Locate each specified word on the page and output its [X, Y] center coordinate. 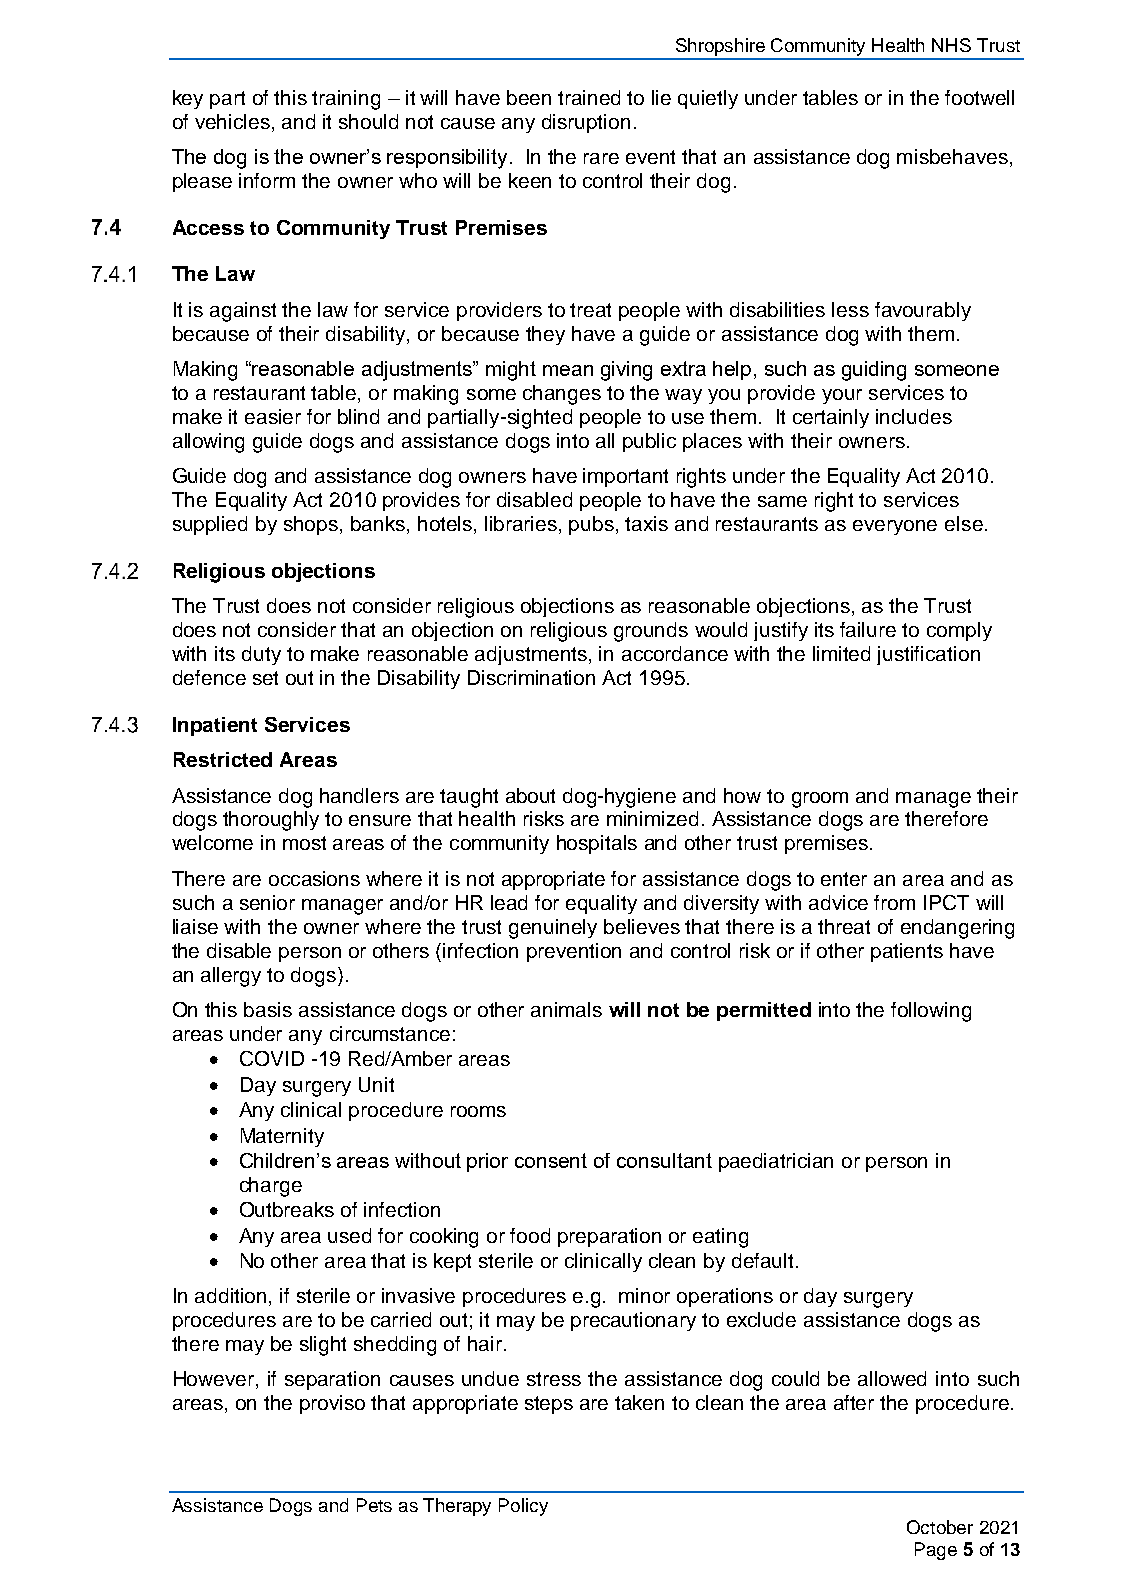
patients [907, 952]
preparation [609, 1237]
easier [273, 416]
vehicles [232, 121]
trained [589, 97]
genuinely [553, 929]
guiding [874, 371]
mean [568, 370]
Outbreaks [287, 1209]
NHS [951, 45]
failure [868, 629]
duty [261, 655]
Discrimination [531, 677]
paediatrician [776, 1162]
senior [267, 902]
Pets [374, 1505]
